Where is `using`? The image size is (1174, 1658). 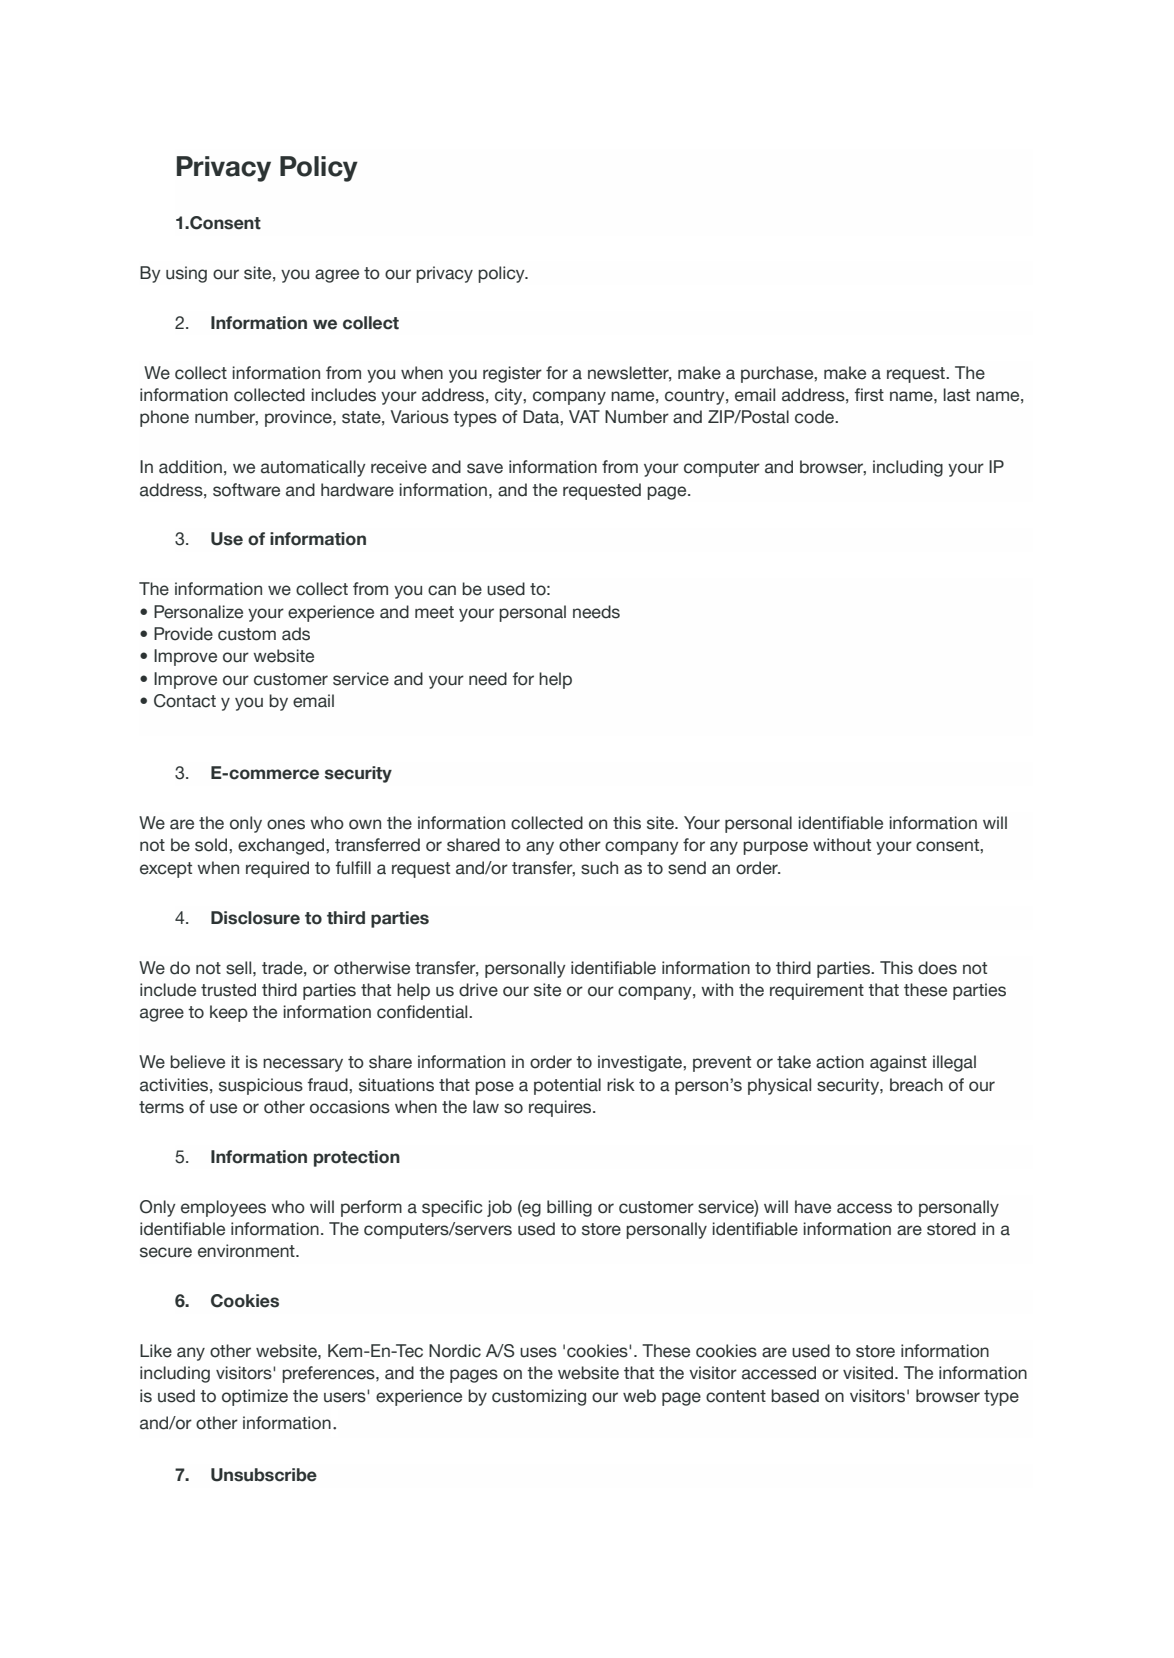 using is located at coordinates (186, 274).
